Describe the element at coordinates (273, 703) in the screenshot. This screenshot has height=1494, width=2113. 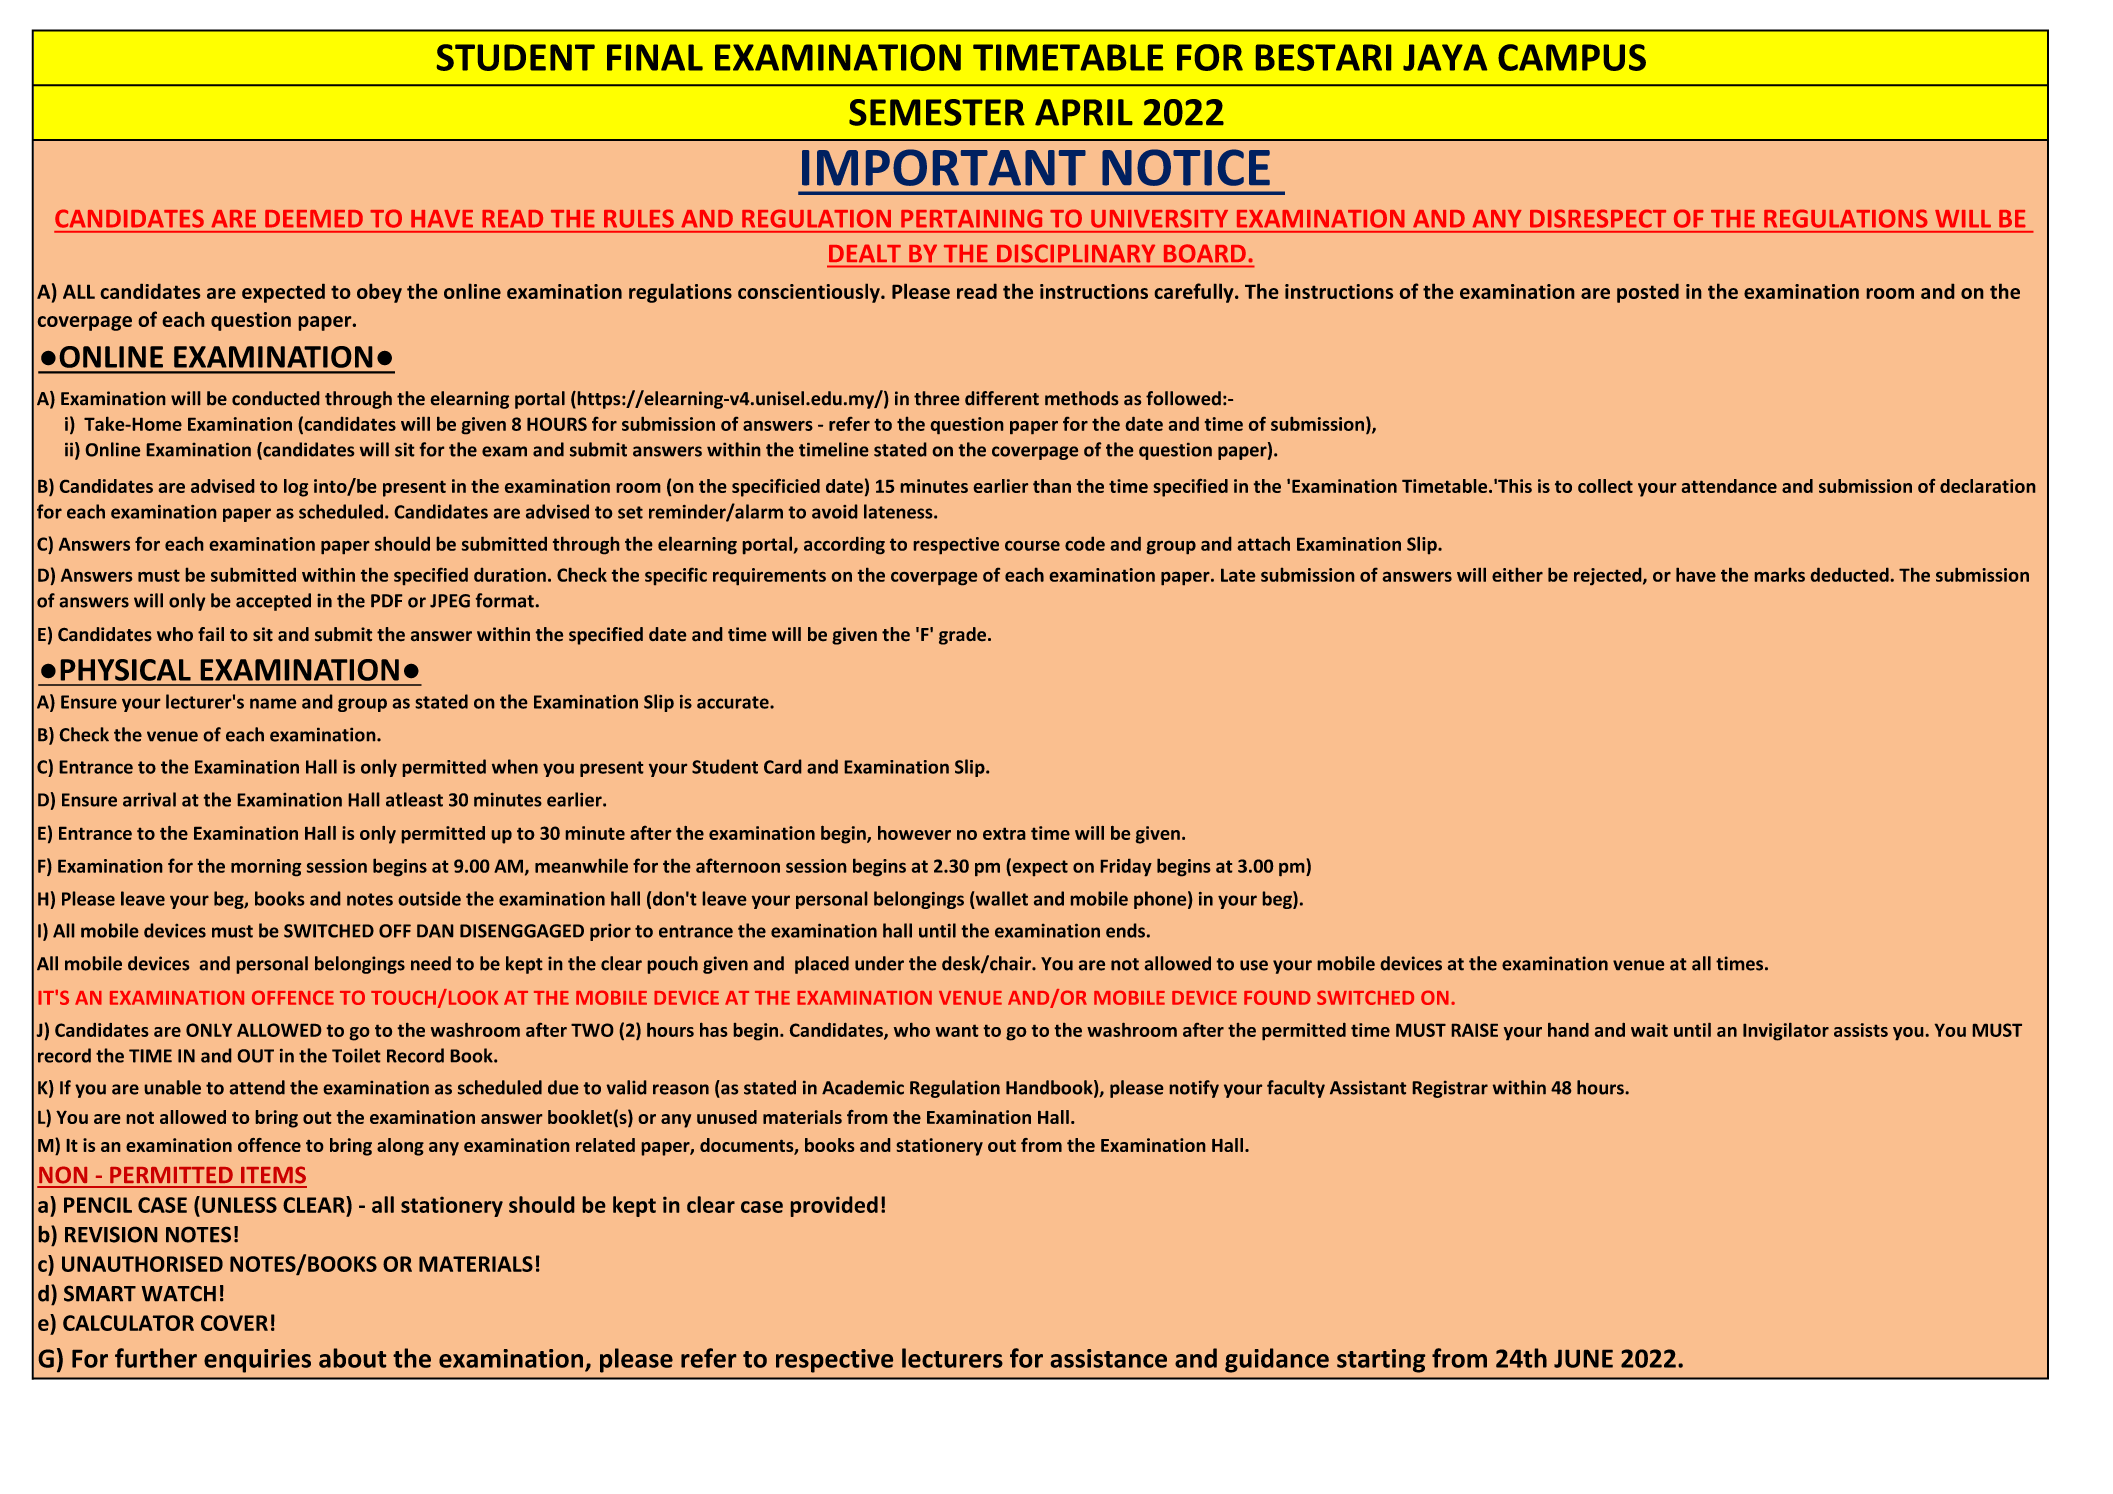
I see `name` at that location.
